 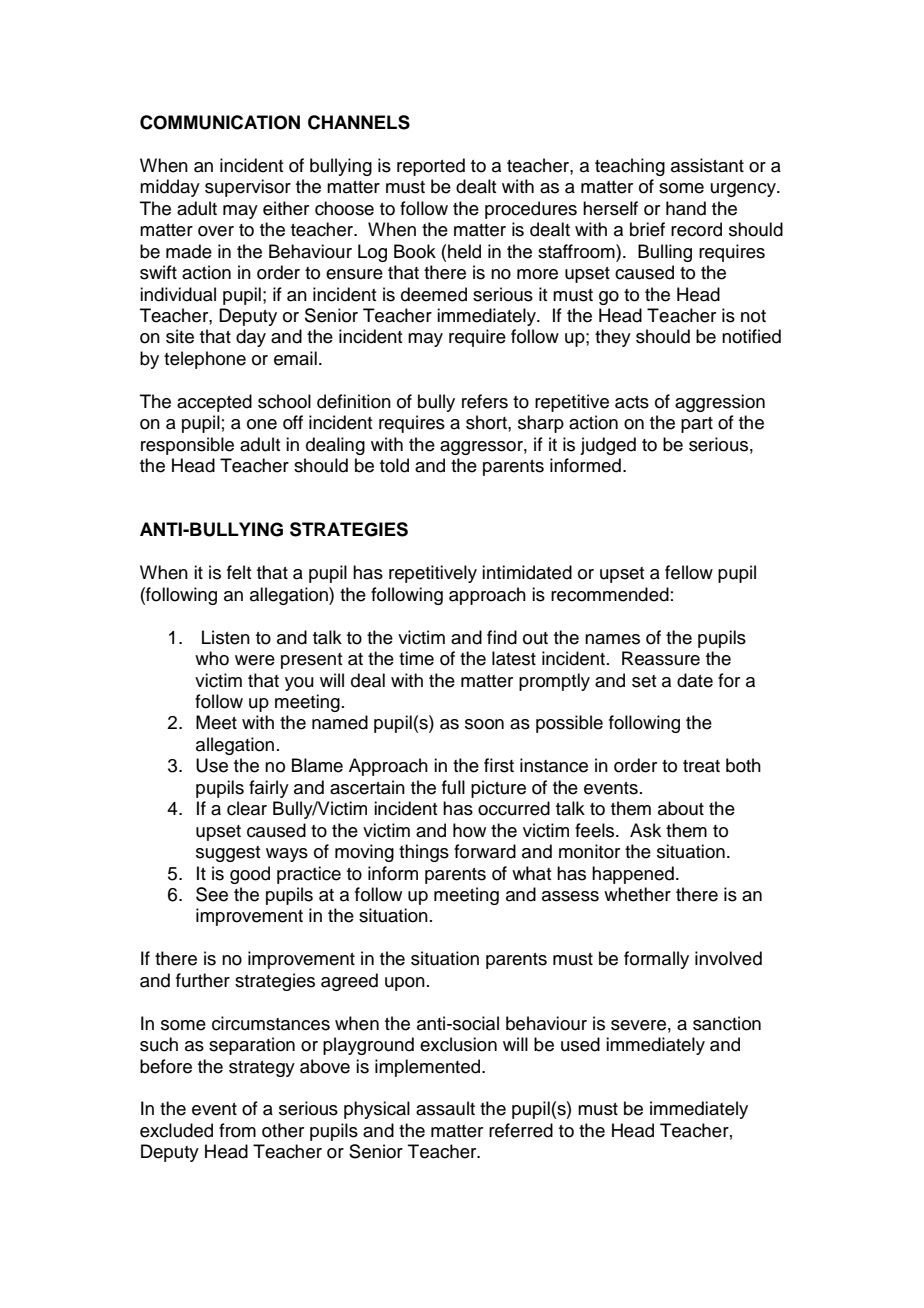 What do you see at coordinates (214, 403) in the document?
I see `accepted` at bounding box center [214, 403].
